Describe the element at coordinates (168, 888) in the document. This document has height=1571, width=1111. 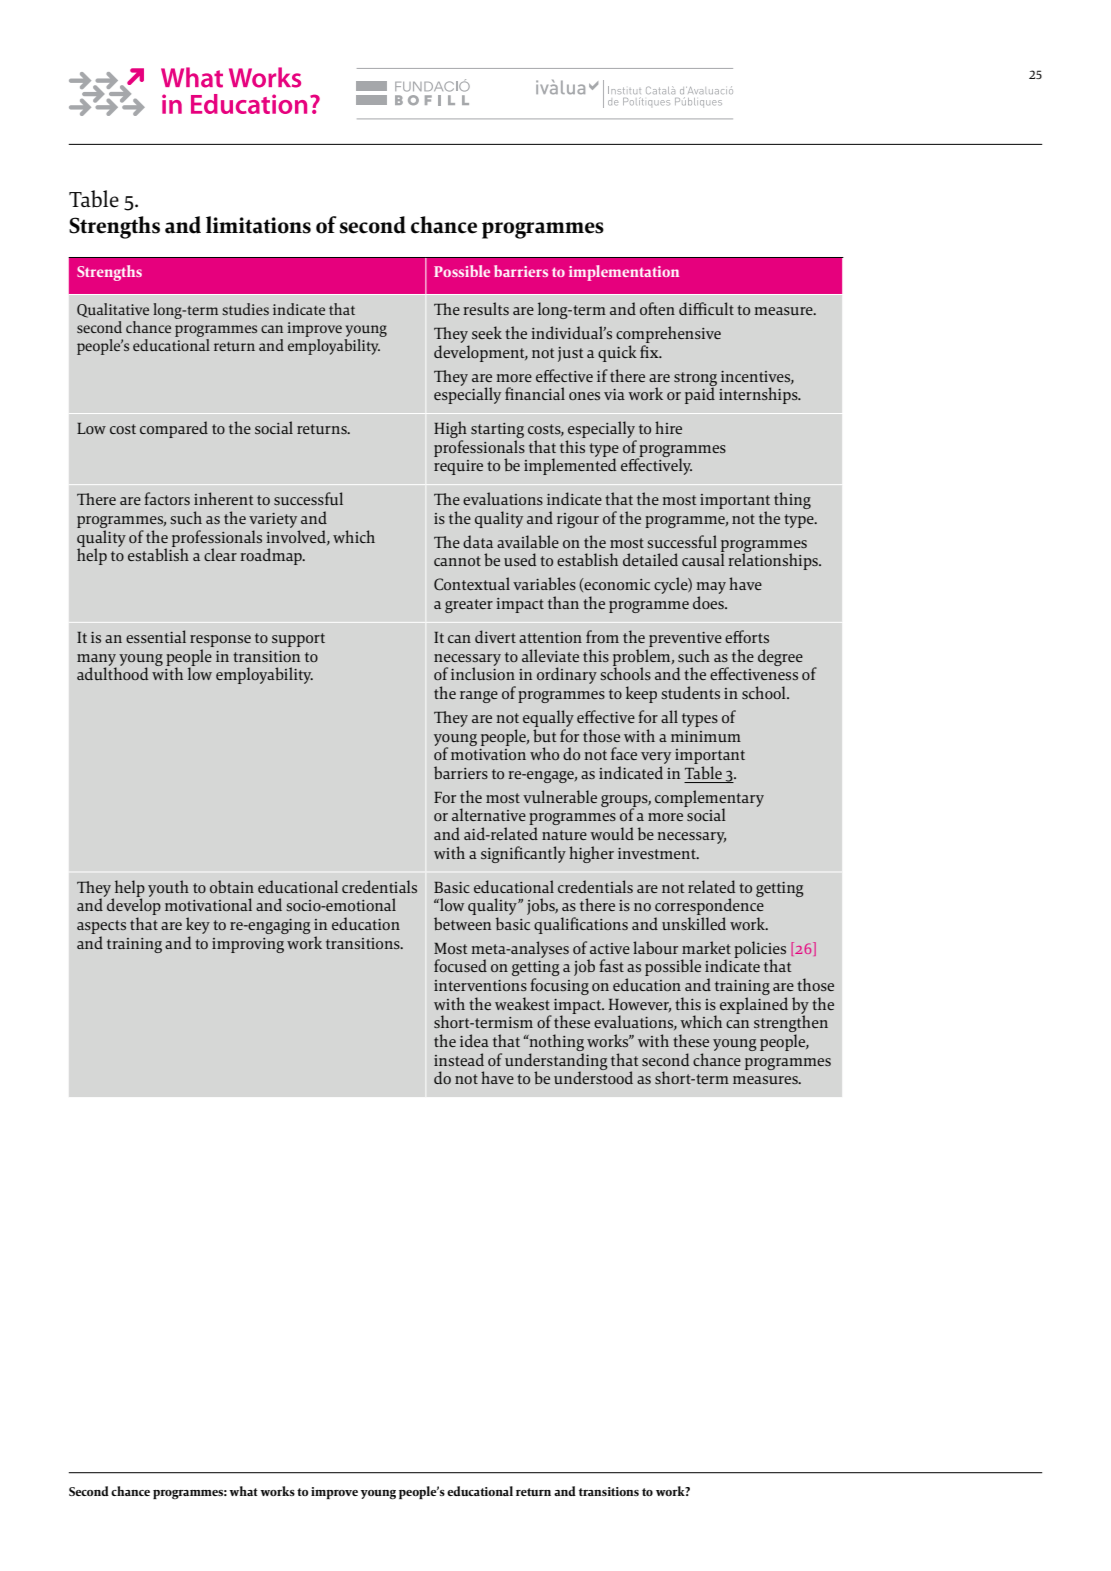
I see `youth` at that location.
